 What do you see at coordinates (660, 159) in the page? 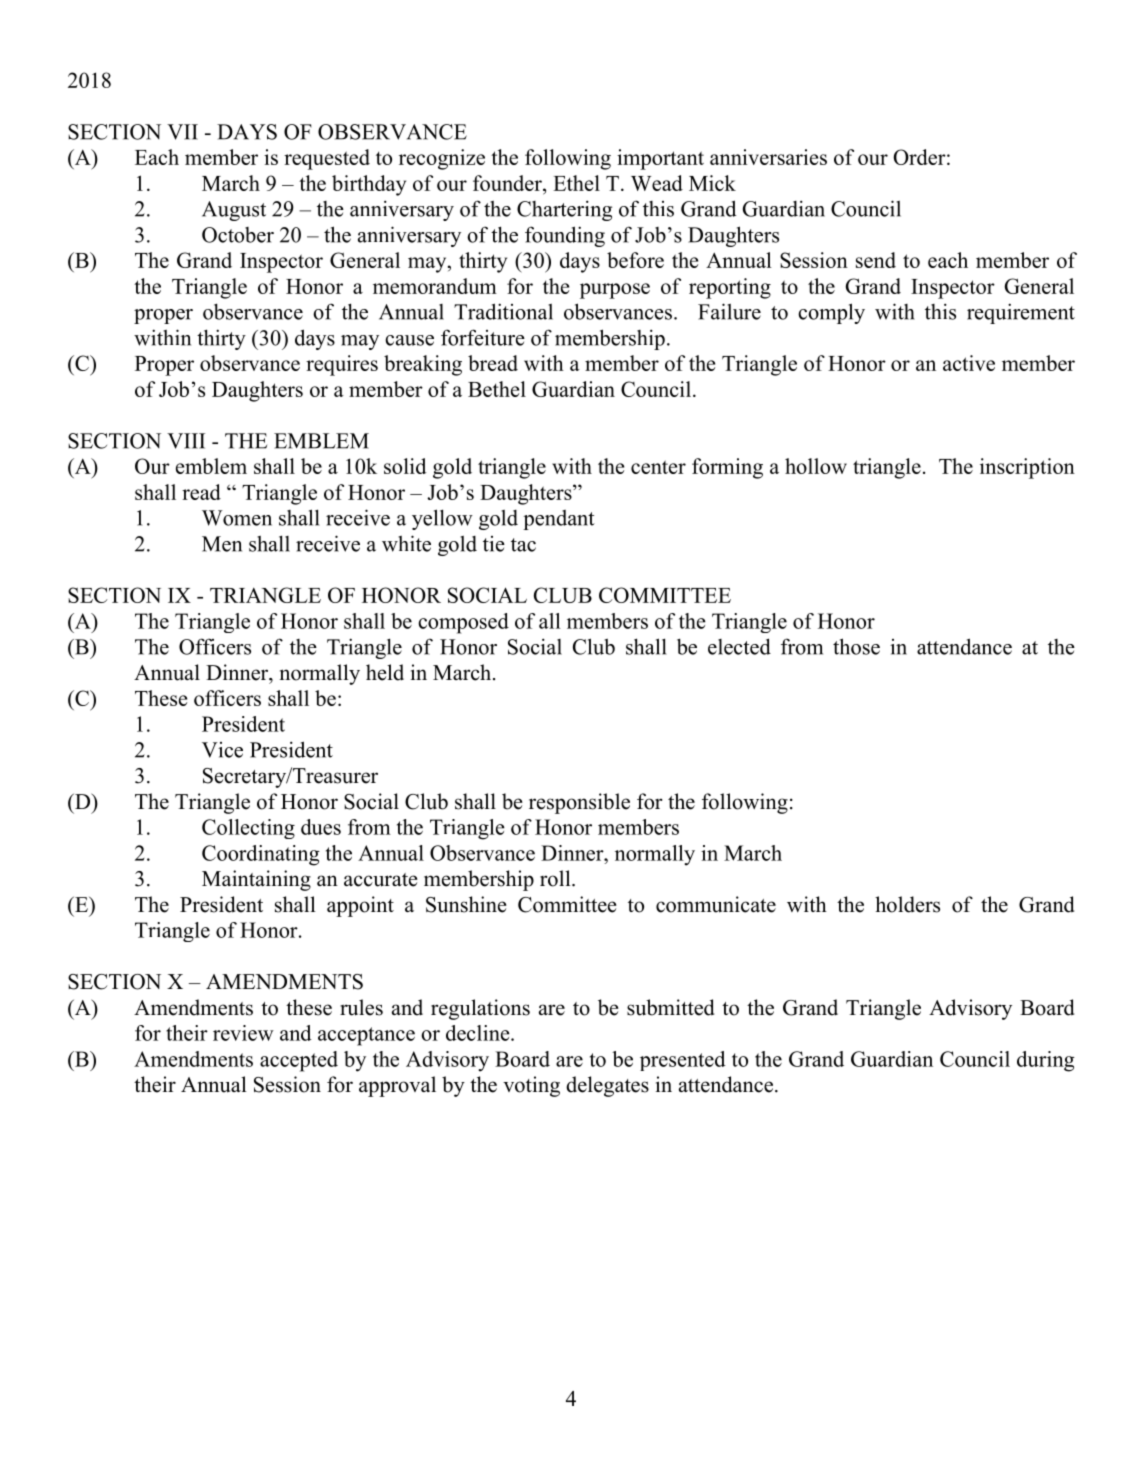
I see `important` at bounding box center [660, 159].
